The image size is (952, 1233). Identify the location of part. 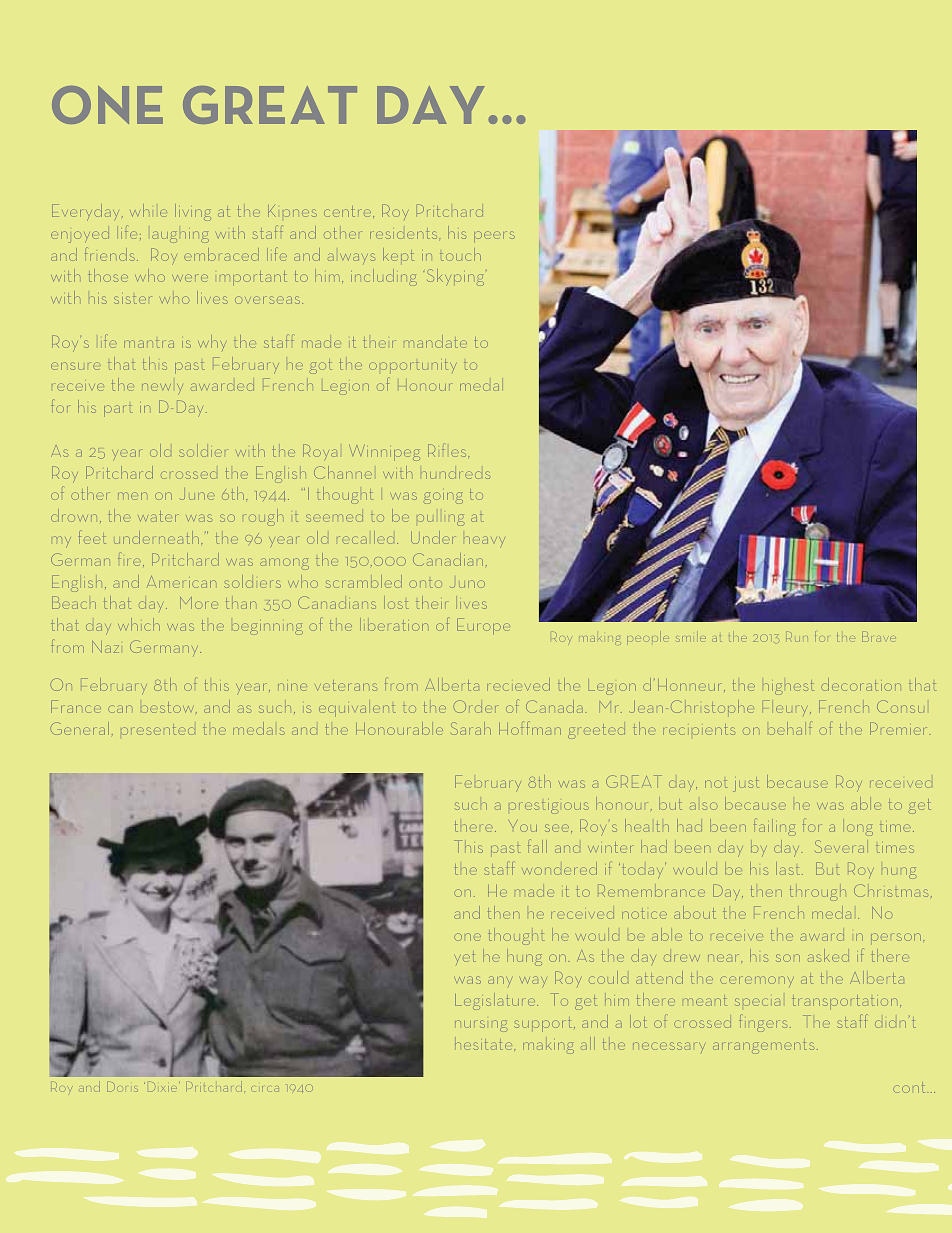
(117, 411).
